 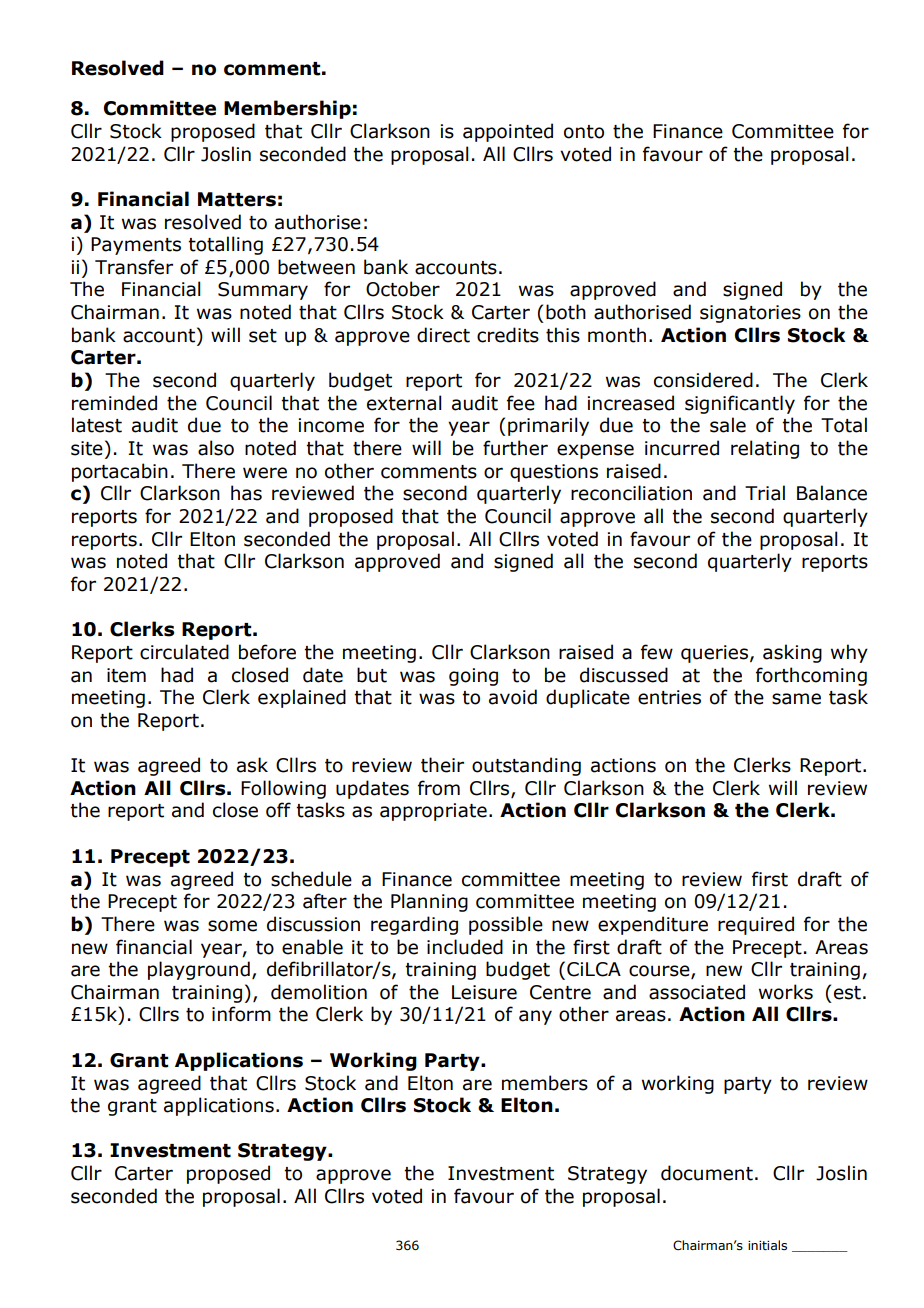 What do you see at coordinates (241, 1014) in the image?
I see `inform` at bounding box center [241, 1014].
